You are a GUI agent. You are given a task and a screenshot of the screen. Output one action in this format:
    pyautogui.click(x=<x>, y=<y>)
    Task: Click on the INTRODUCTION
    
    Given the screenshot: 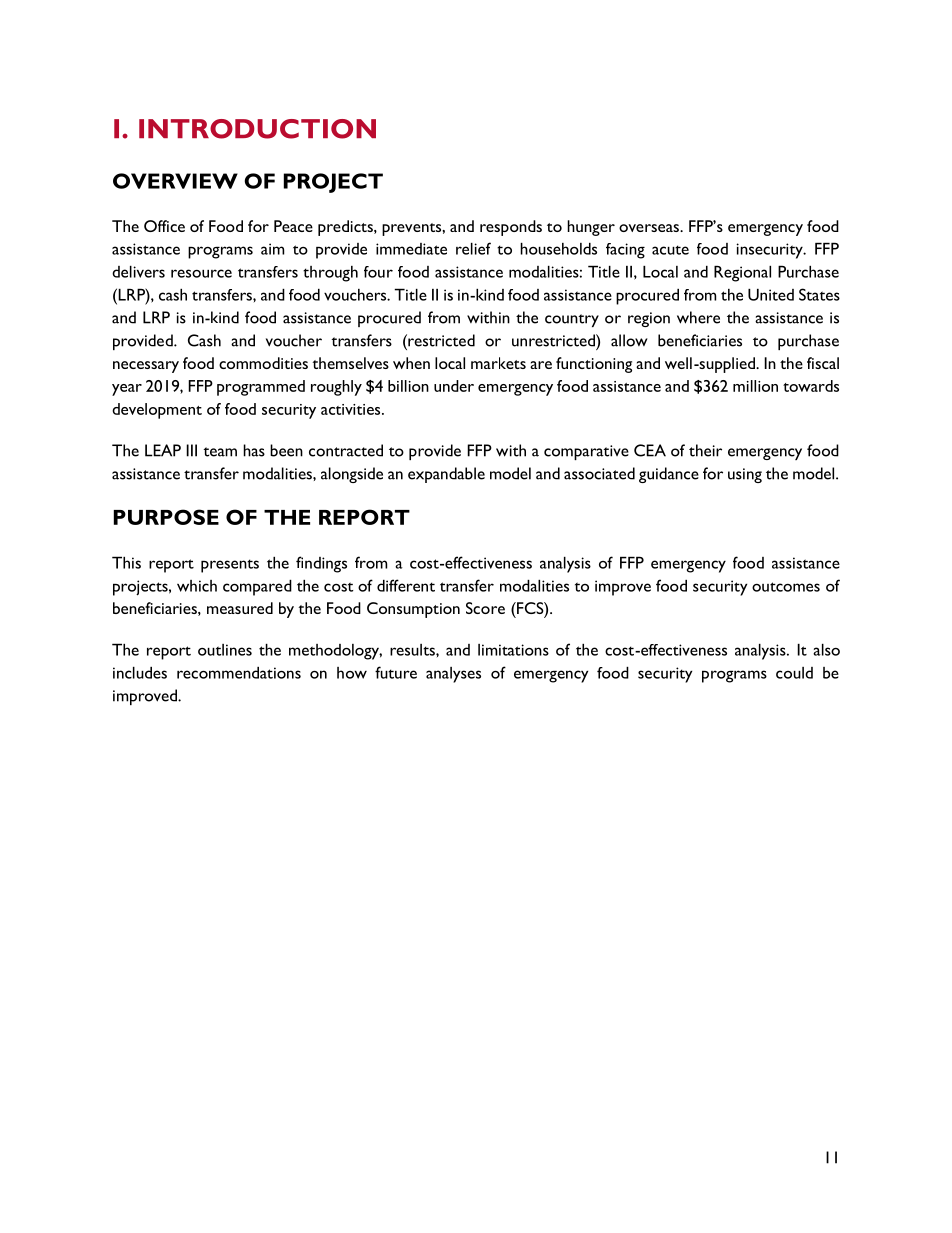 What is the action you would take?
    pyautogui.click(x=257, y=129)
